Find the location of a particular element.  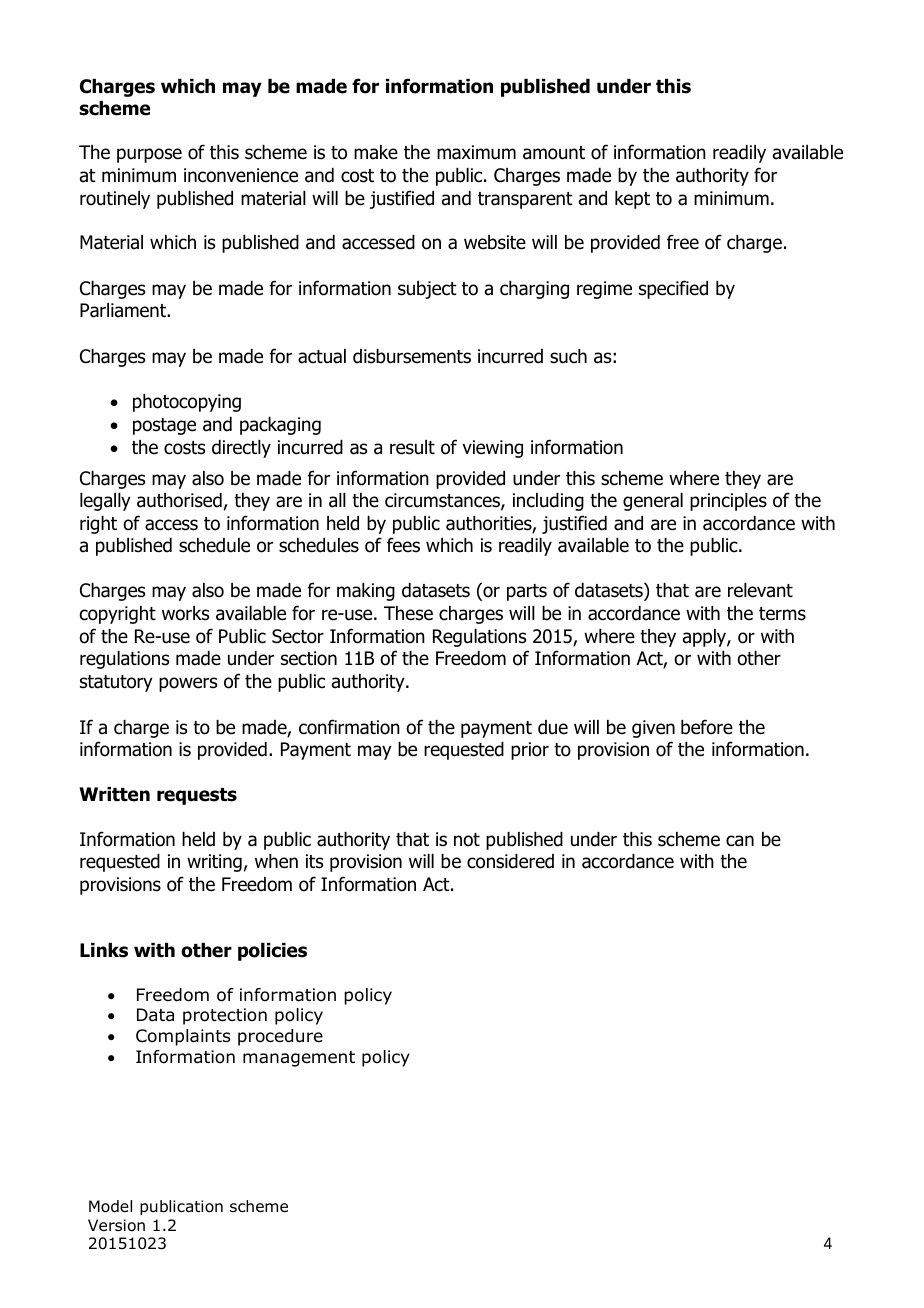

purpose is located at coordinates (149, 155).
